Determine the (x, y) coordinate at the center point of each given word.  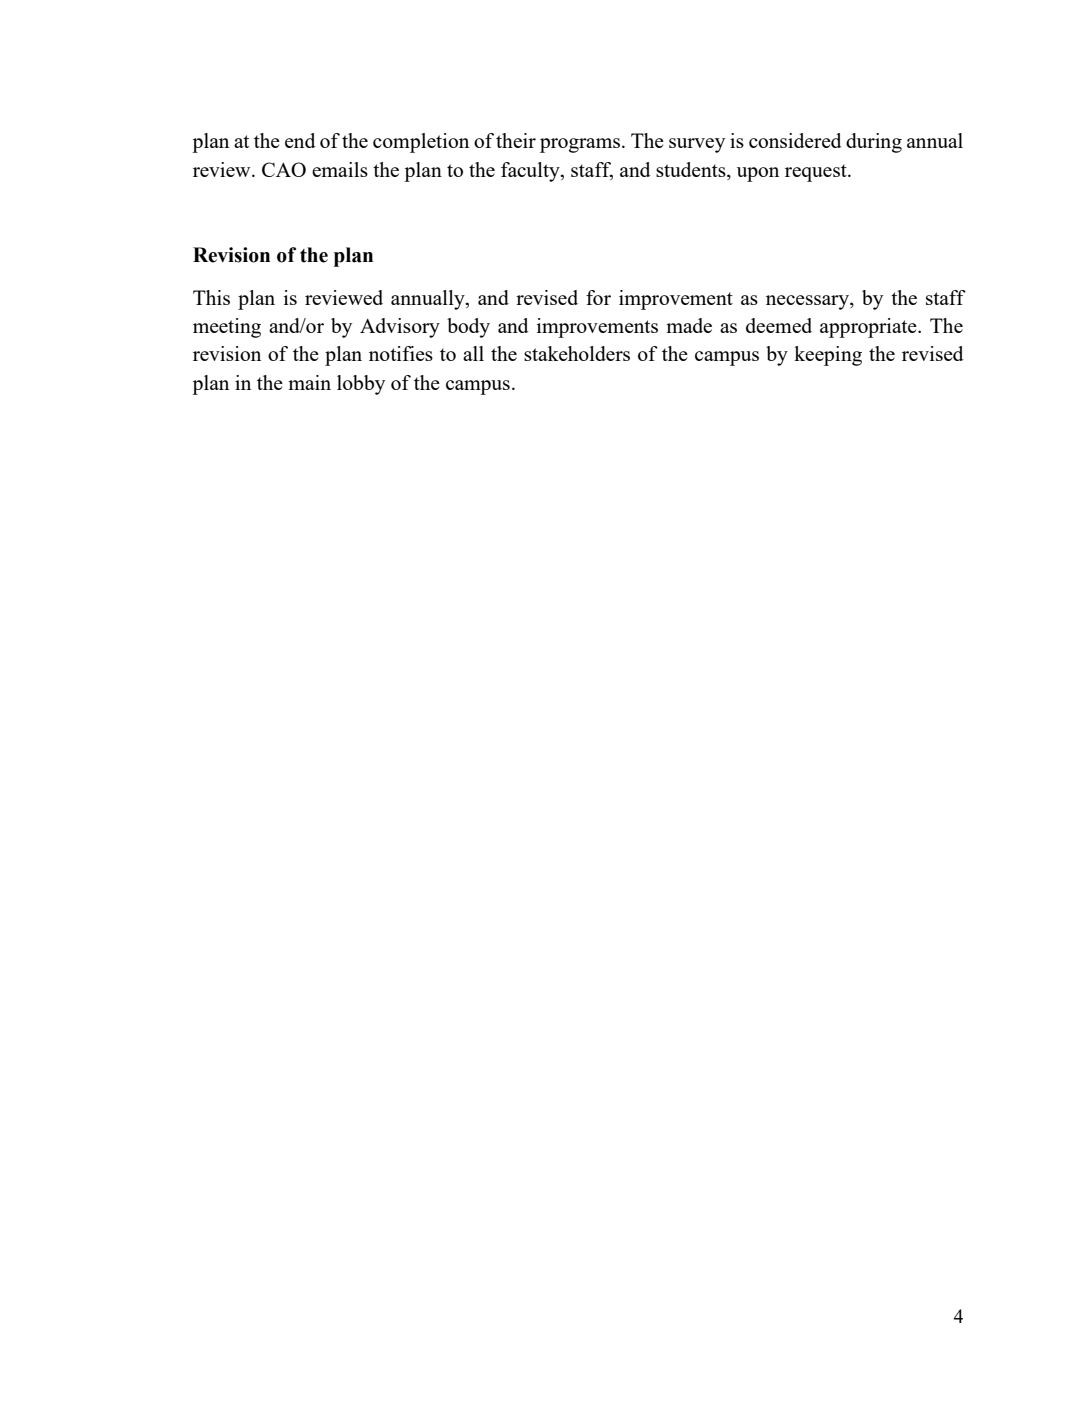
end (300, 140)
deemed (779, 325)
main (309, 382)
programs (580, 145)
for (598, 297)
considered (795, 140)
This (211, 297)
